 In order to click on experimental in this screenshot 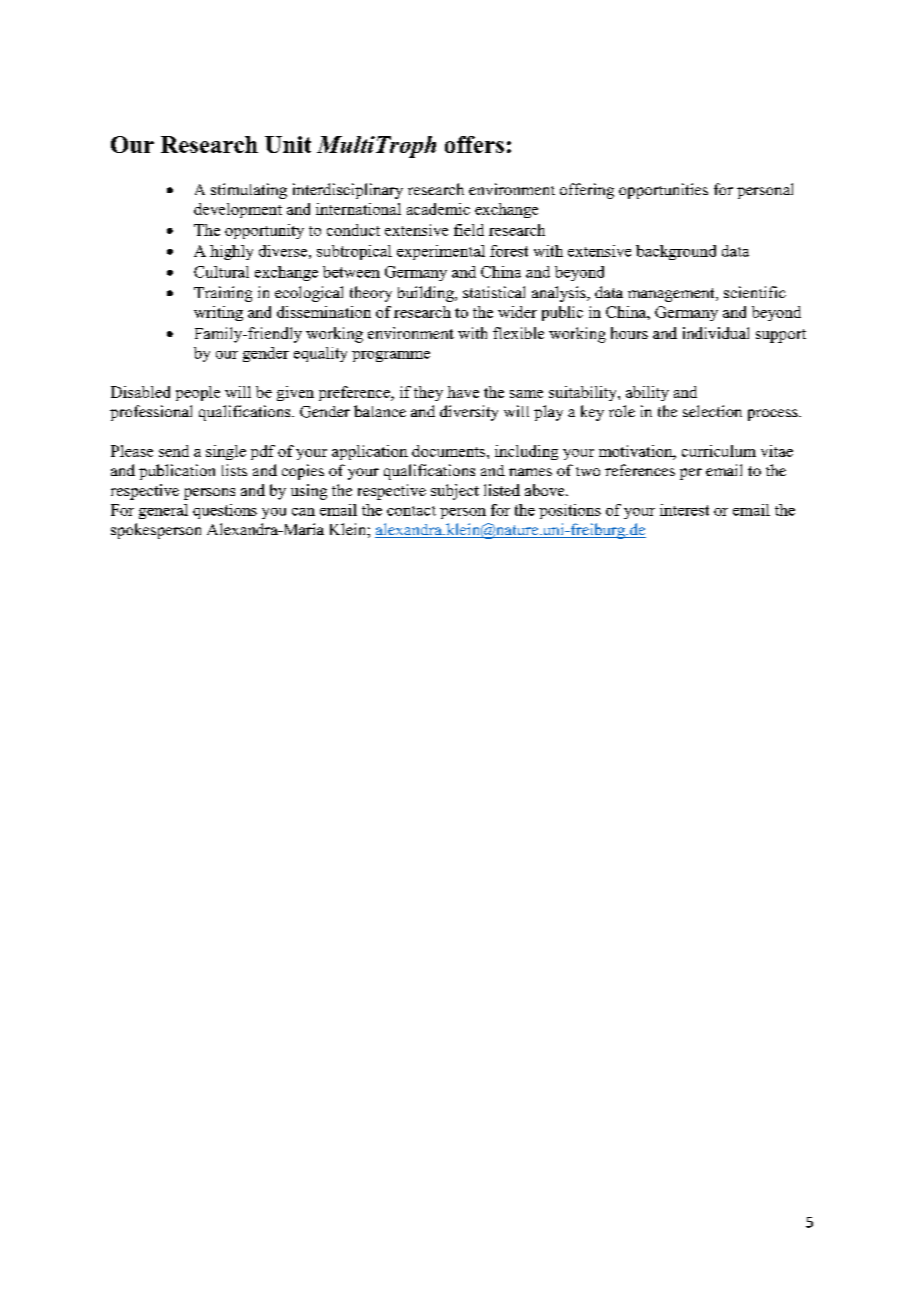, I will do `click(441, 252)`.
